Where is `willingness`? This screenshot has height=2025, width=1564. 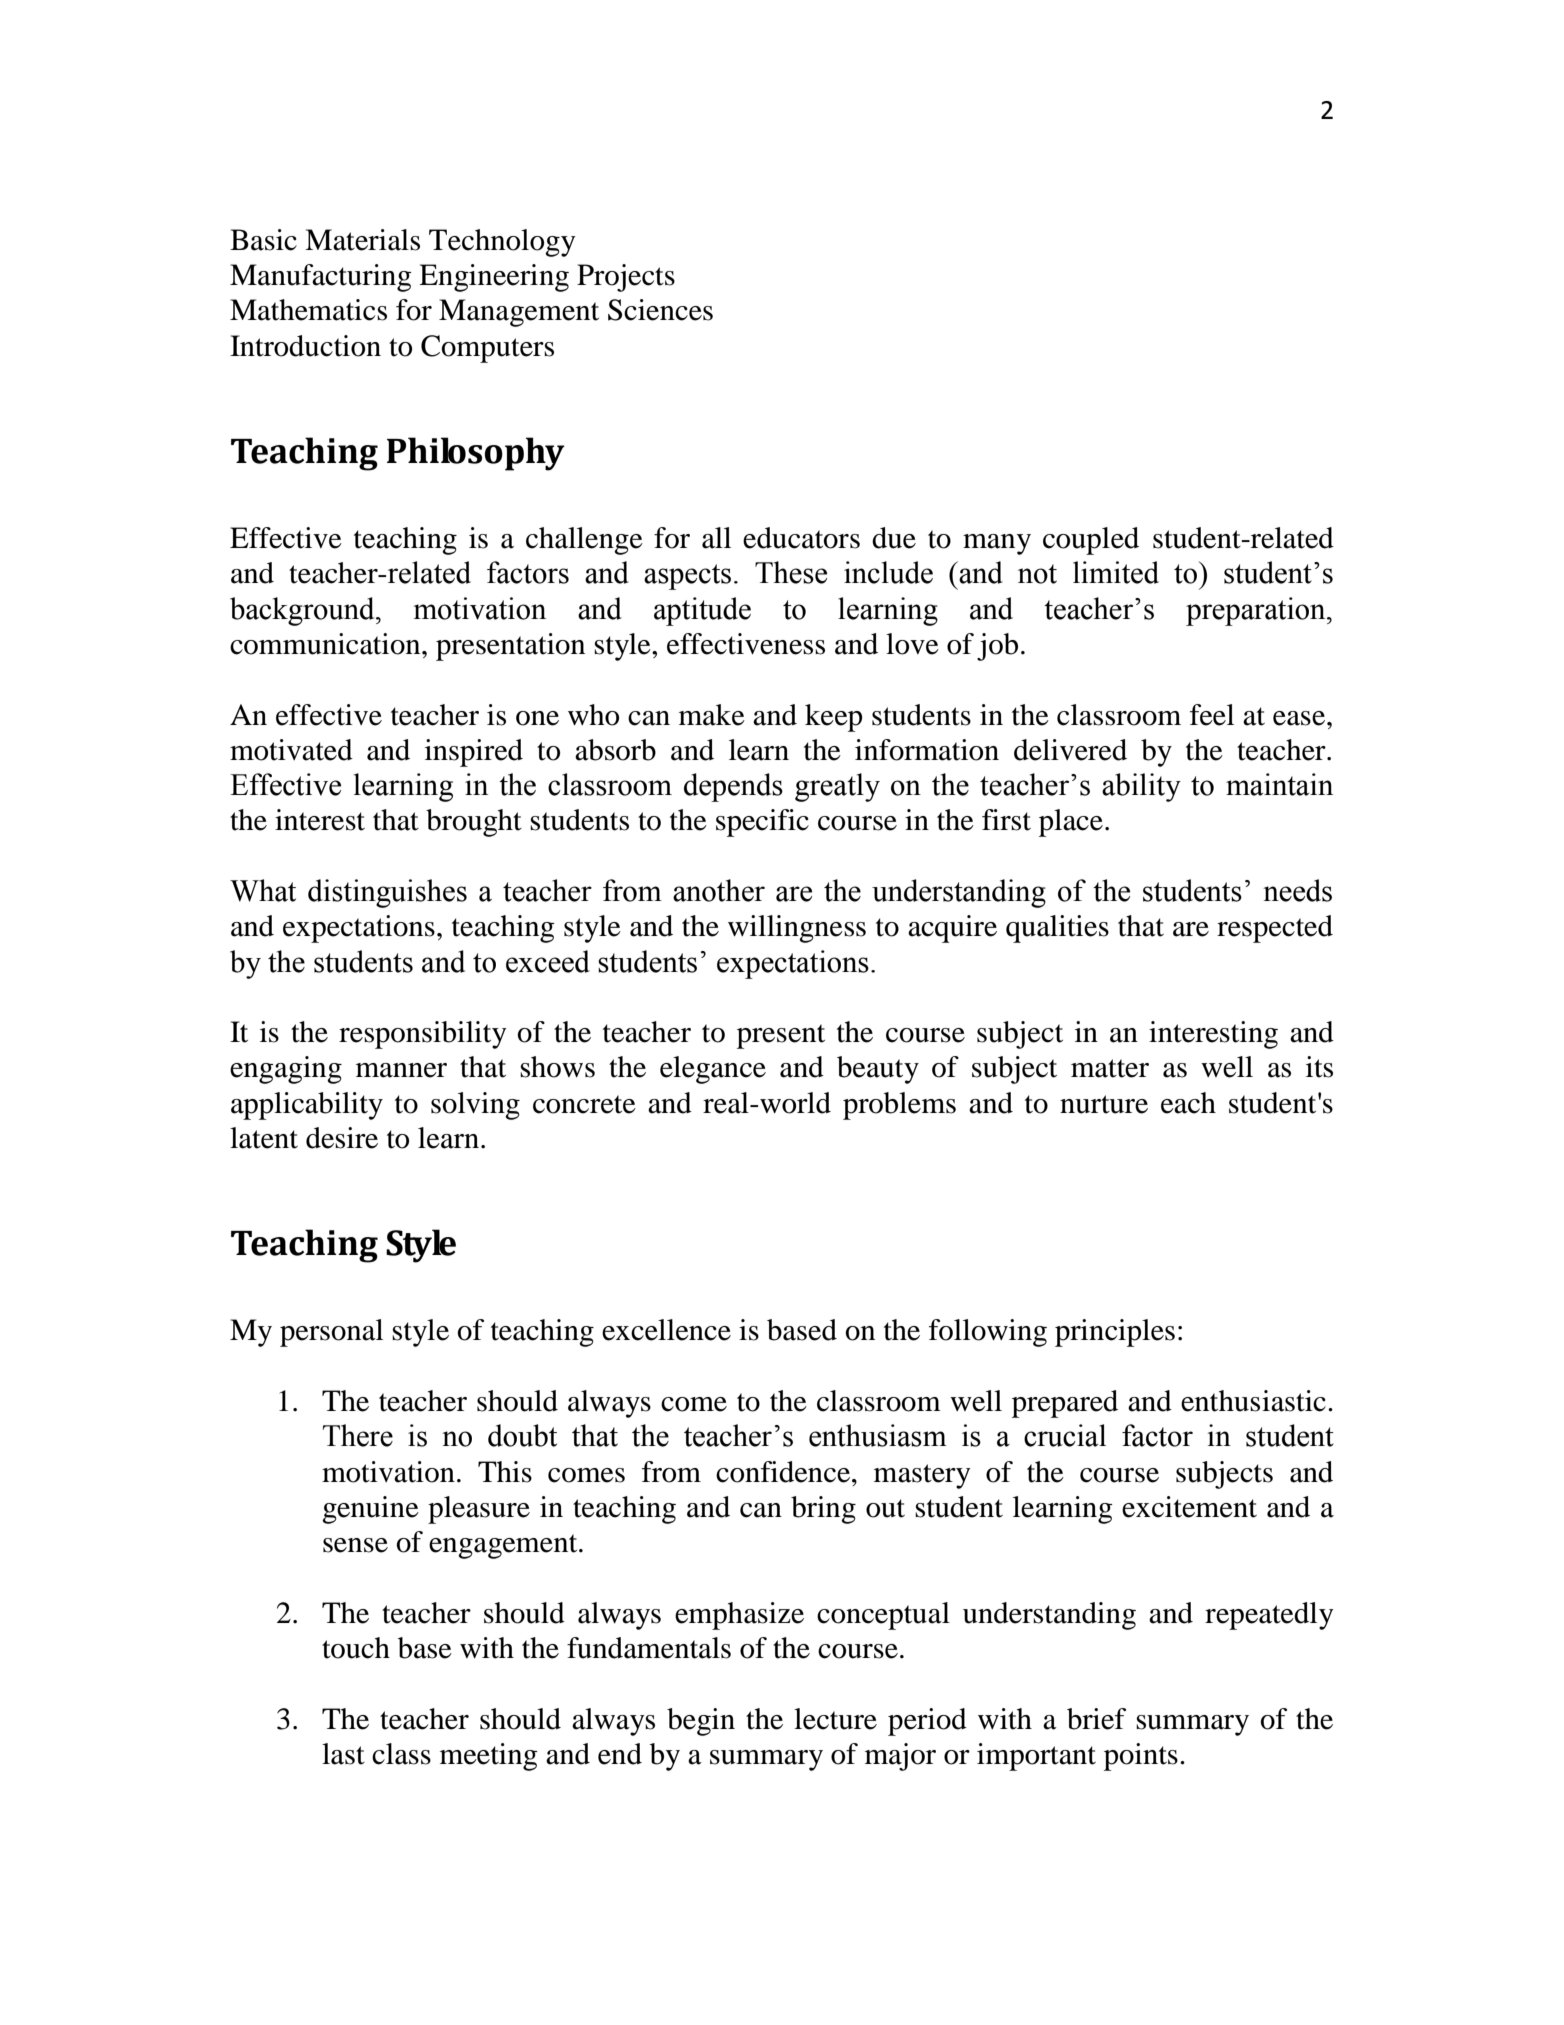
willingness is located at coordinates (797, 929).
